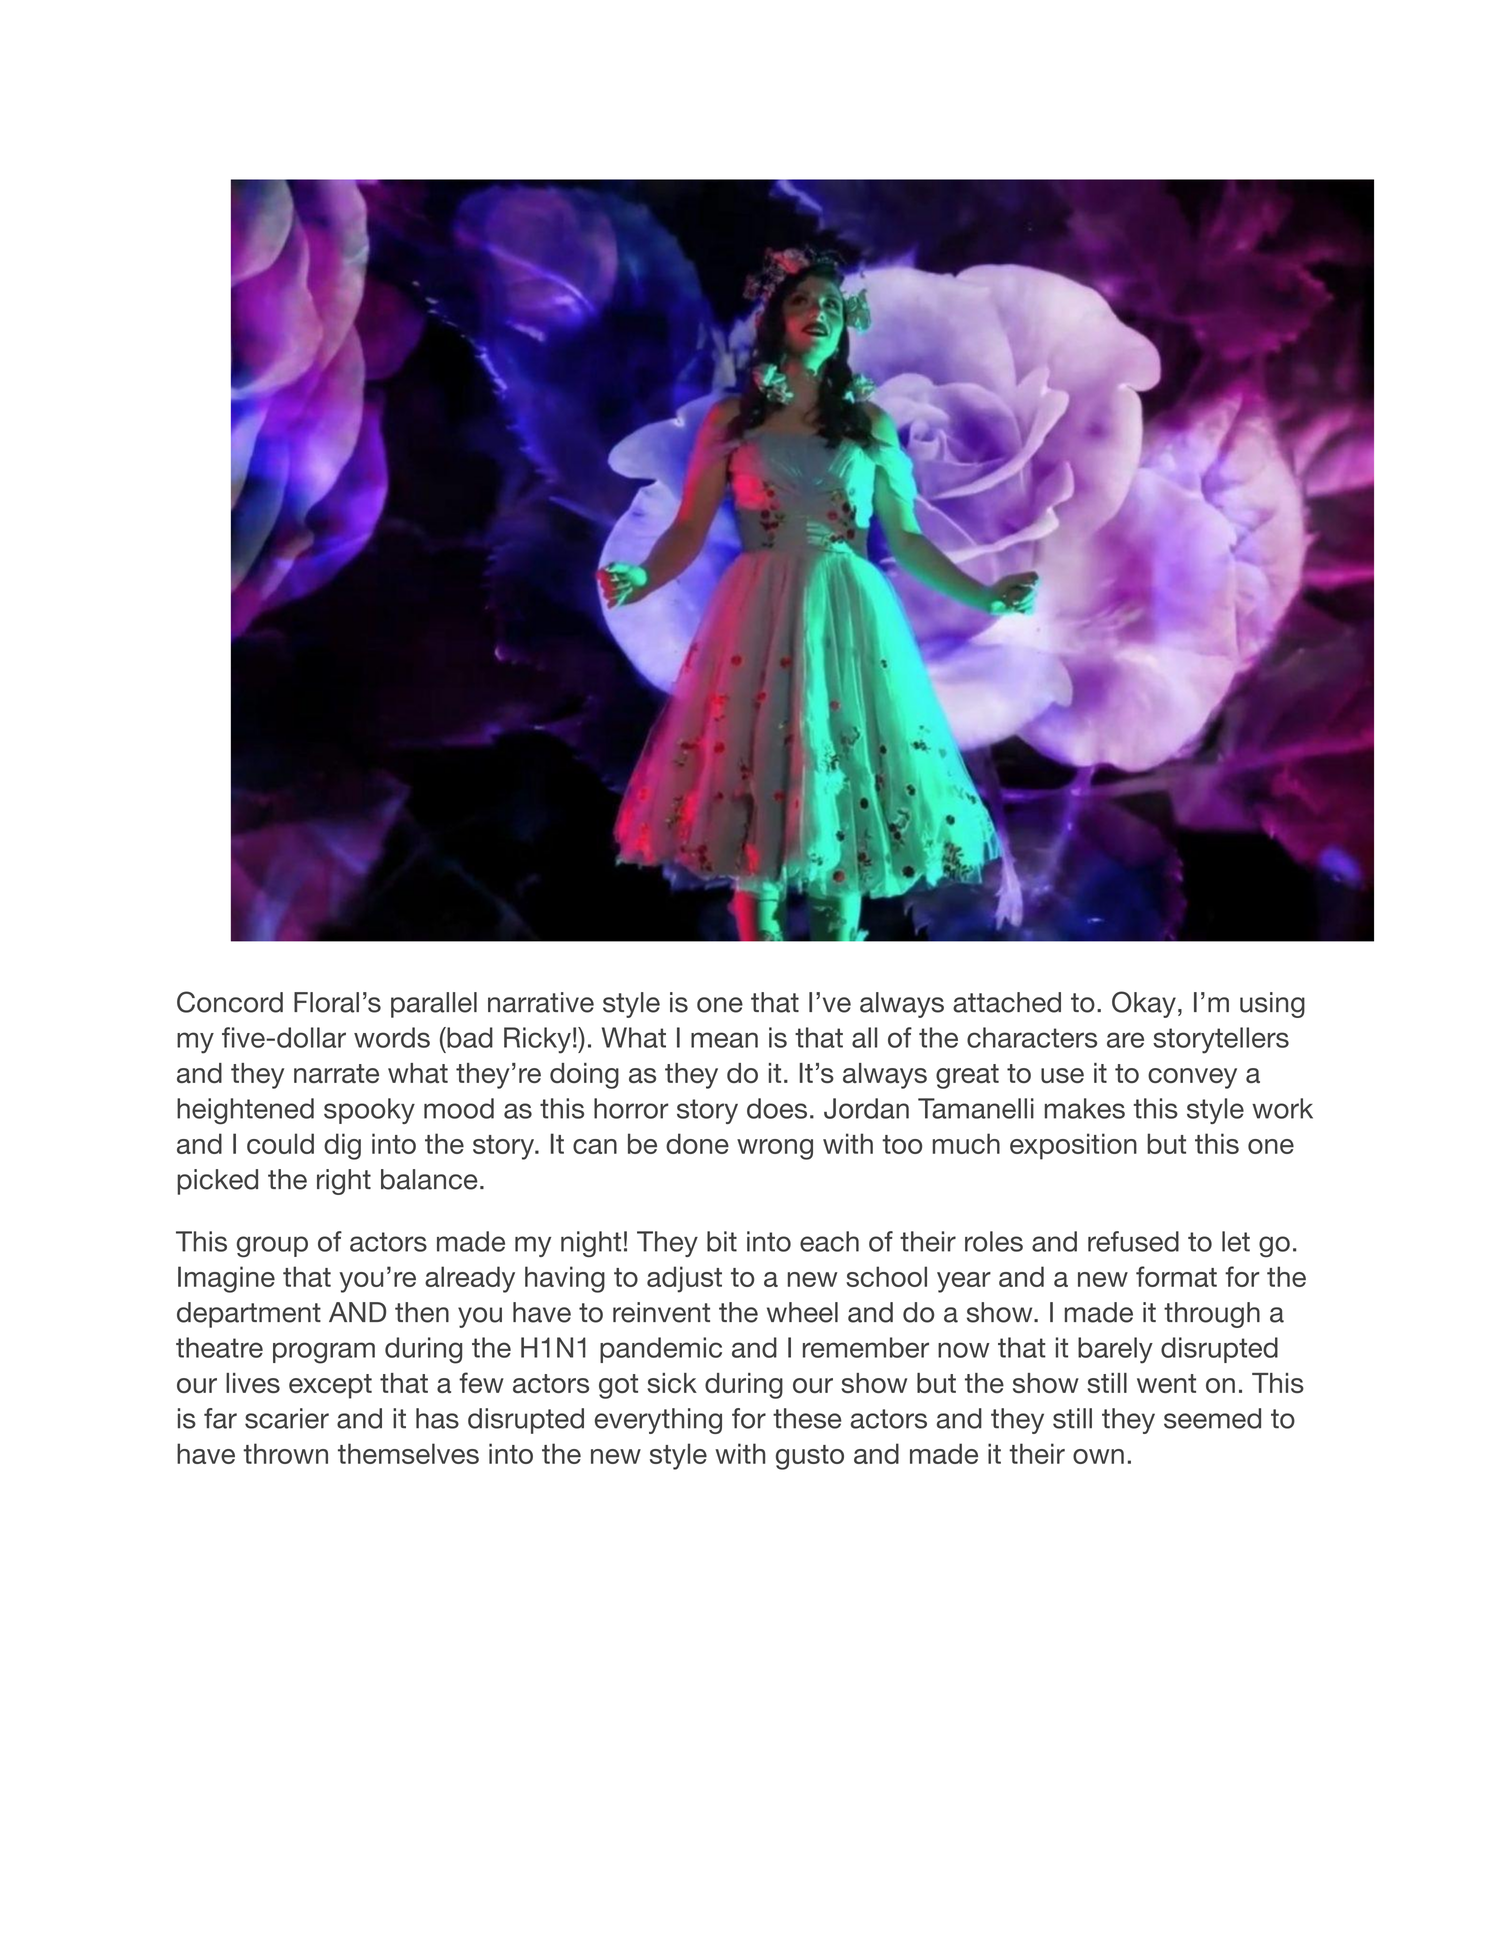 This page has width=1495, height=1934. I want to click on Okay, so click(1144, 1004).
